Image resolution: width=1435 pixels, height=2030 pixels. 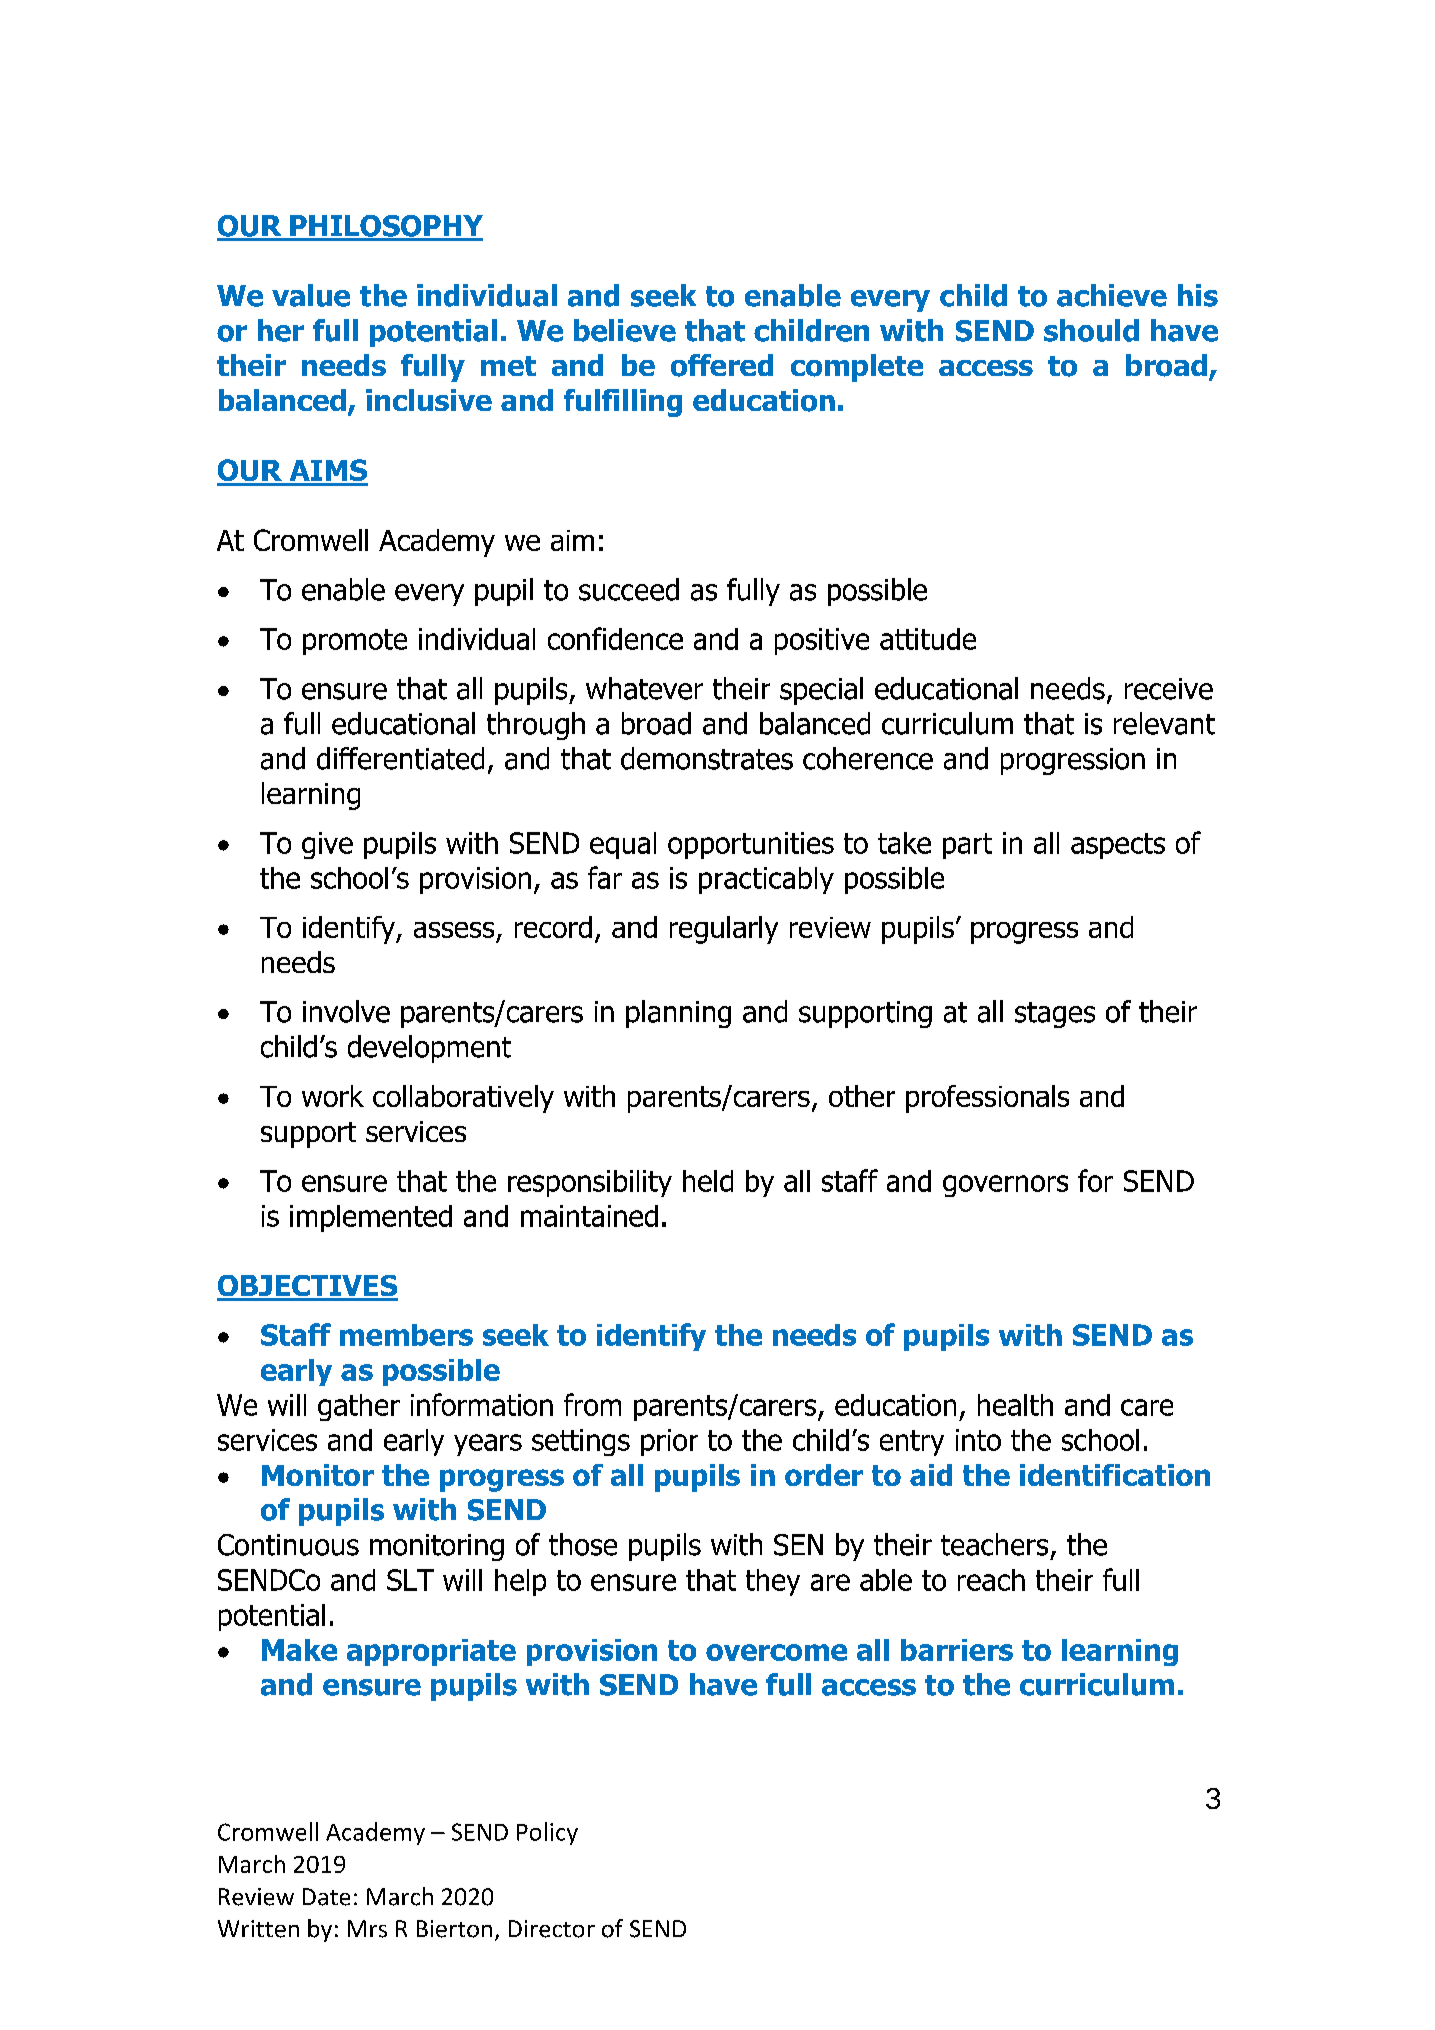 I want to click on held, so click(x=708, y=1181).
